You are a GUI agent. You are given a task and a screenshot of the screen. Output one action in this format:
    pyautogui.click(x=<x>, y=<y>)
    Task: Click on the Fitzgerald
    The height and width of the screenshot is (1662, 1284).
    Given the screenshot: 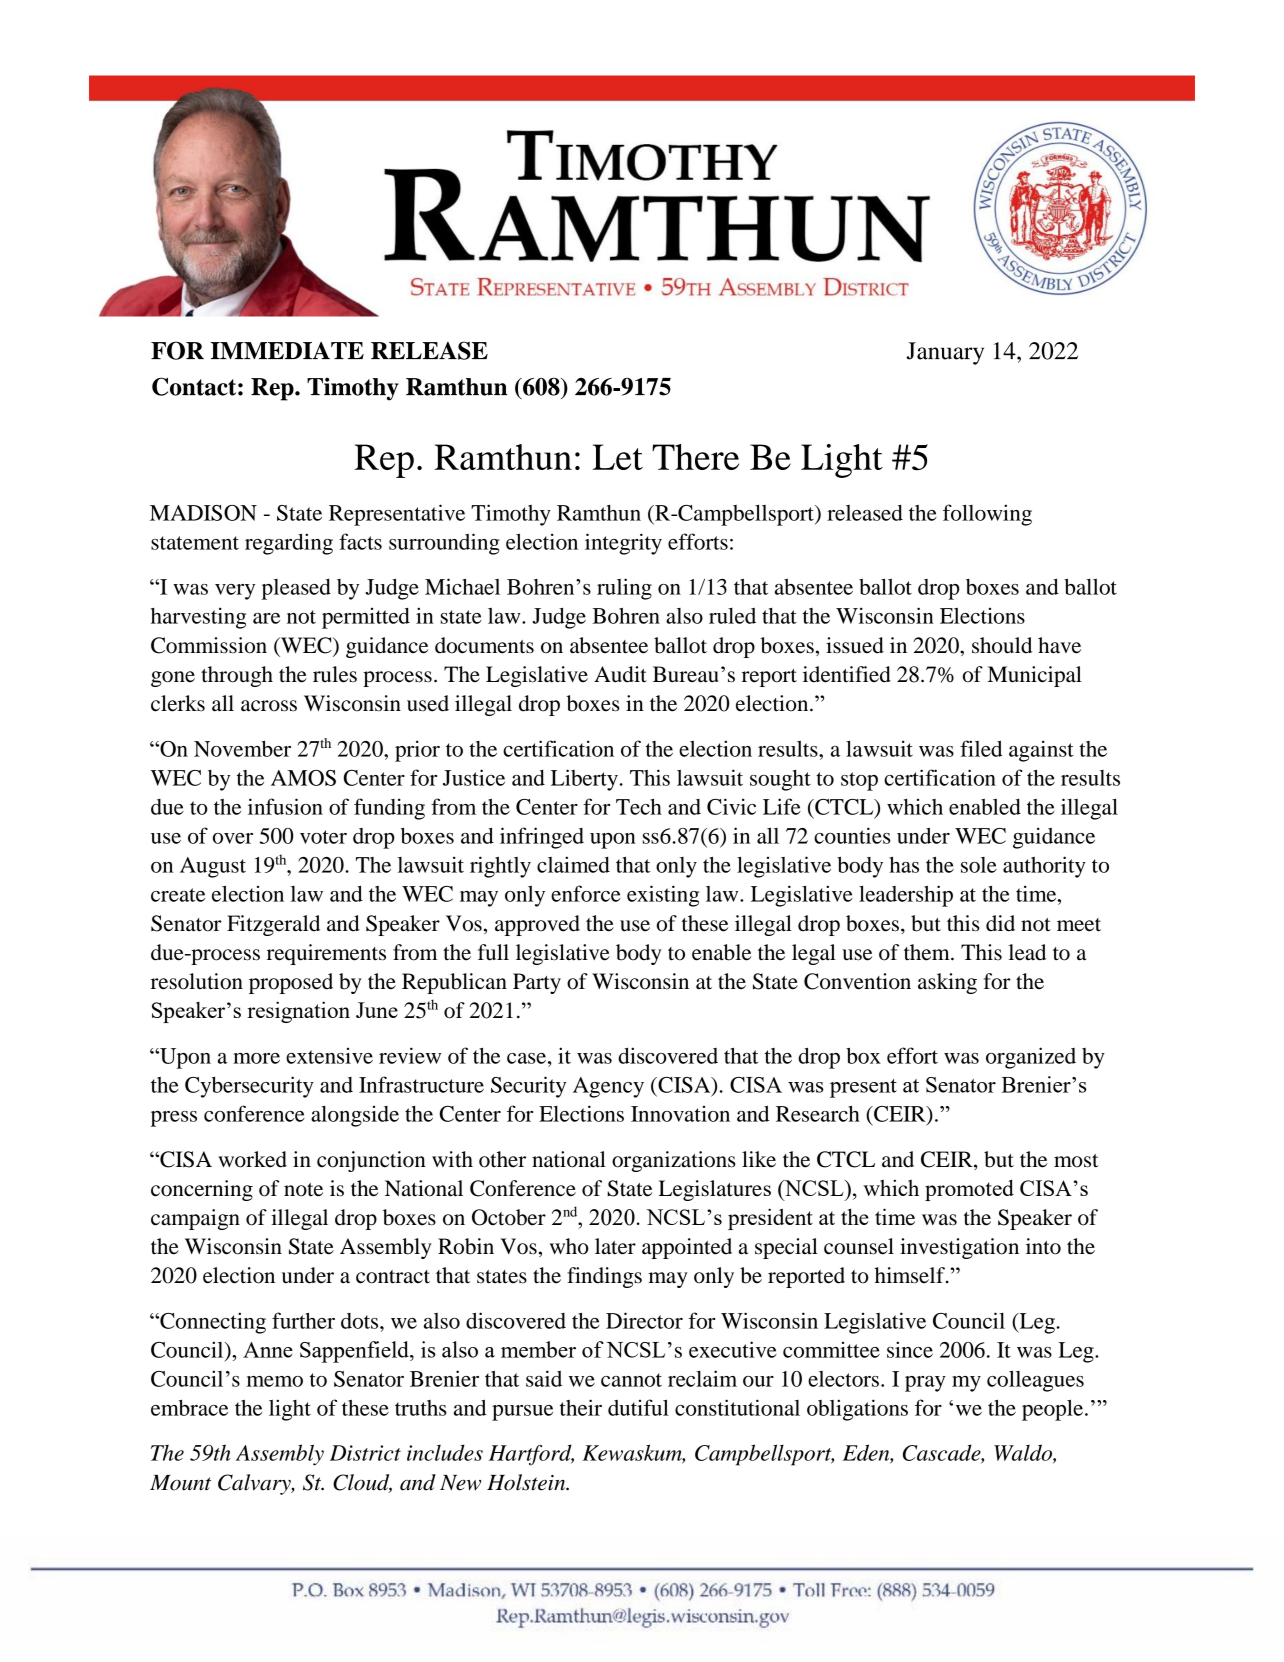 What is the action you would take?
    pyautogui.click(x=273, y=925)
